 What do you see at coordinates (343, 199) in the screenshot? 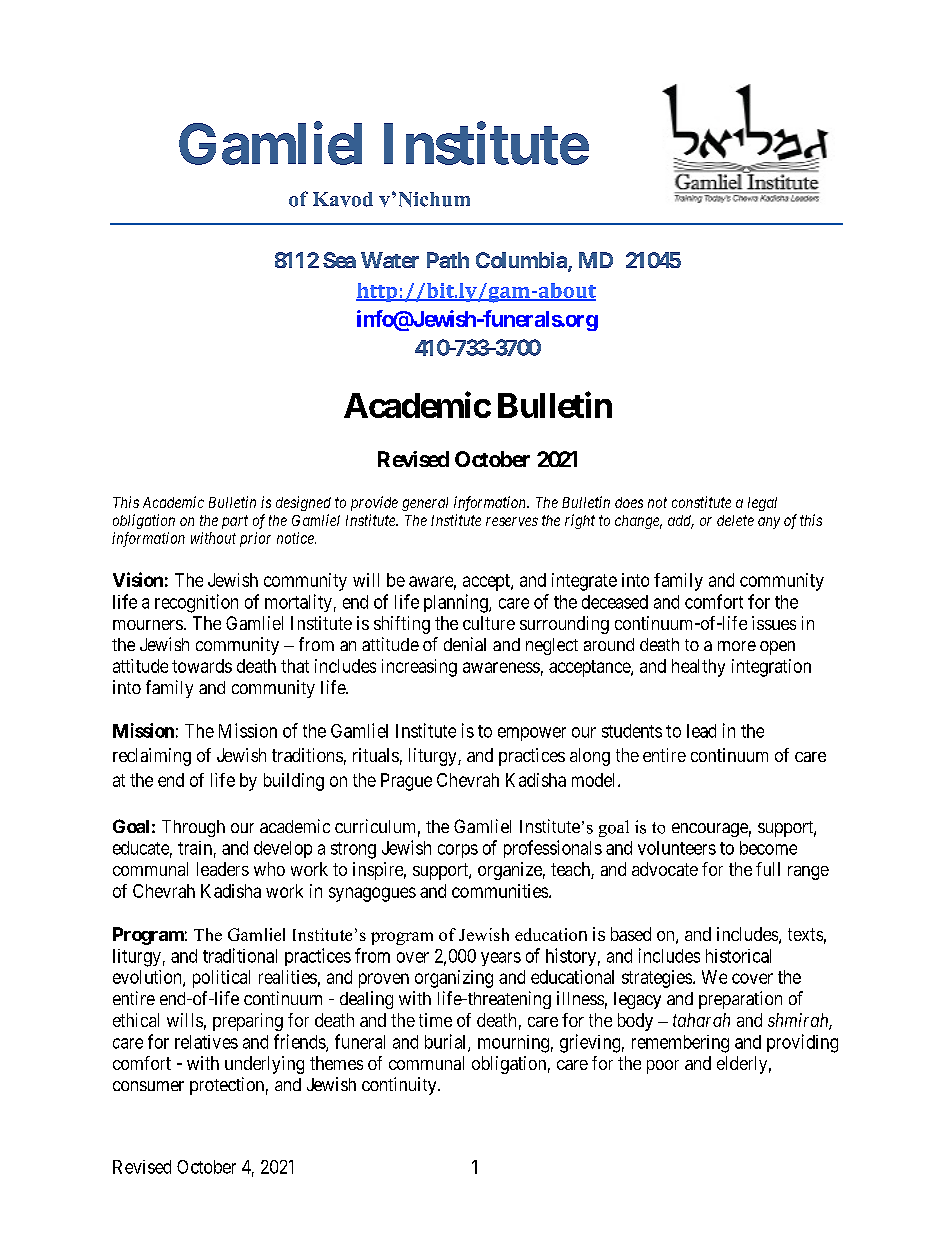
I see `Kavod` at bounding box center [343, 199].
